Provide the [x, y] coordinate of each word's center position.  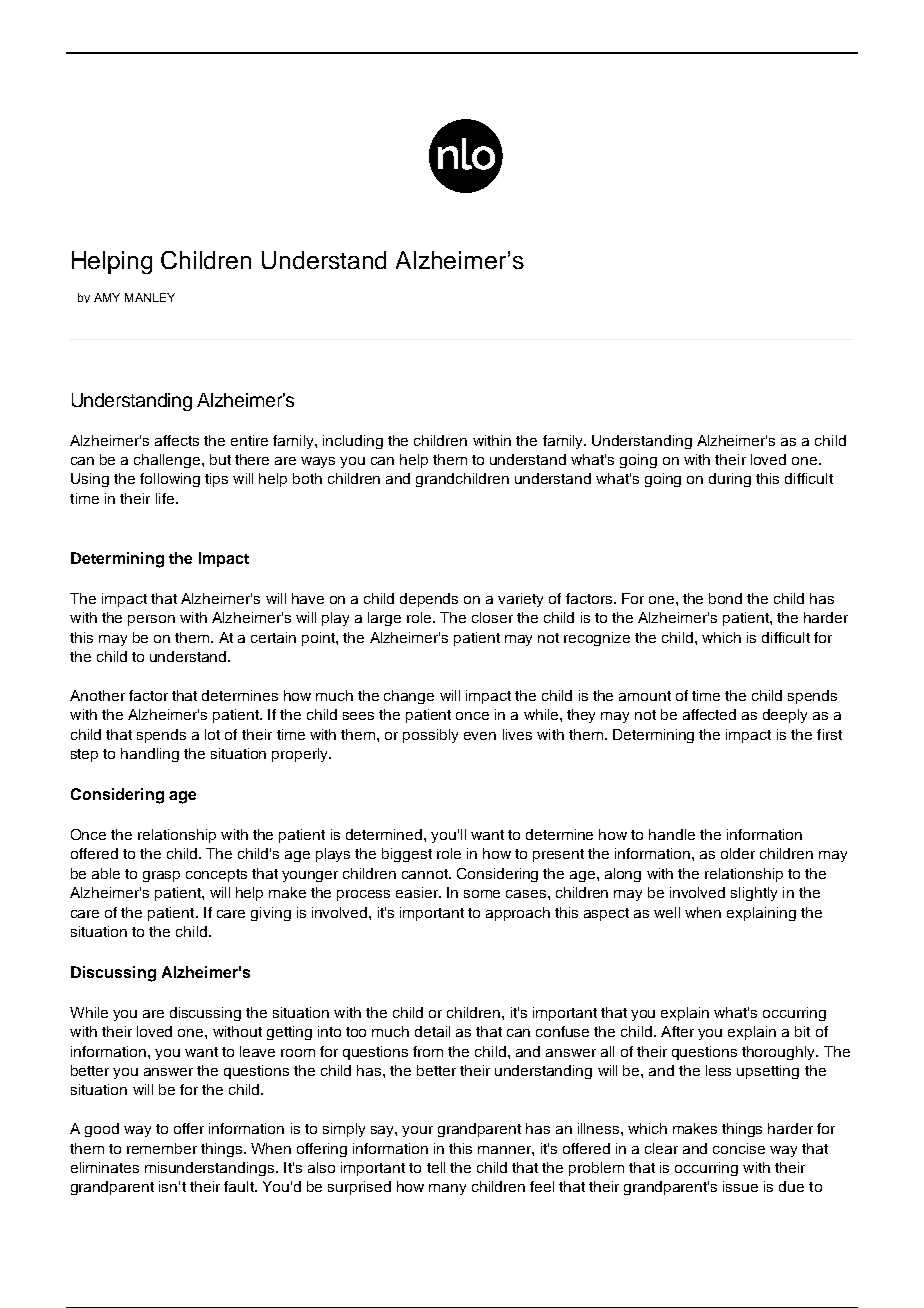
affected [709, 714]
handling [150, 755]
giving [271, 914]
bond [725, 598]
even [480, 736]
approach [518, 914]
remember [162, 1148]
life [166, 498]
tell [436, 1167]
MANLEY [150, 297]
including [353, 442]
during [730, 480]
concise [739, 1148]
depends [429, 600]
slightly [754, 894]
